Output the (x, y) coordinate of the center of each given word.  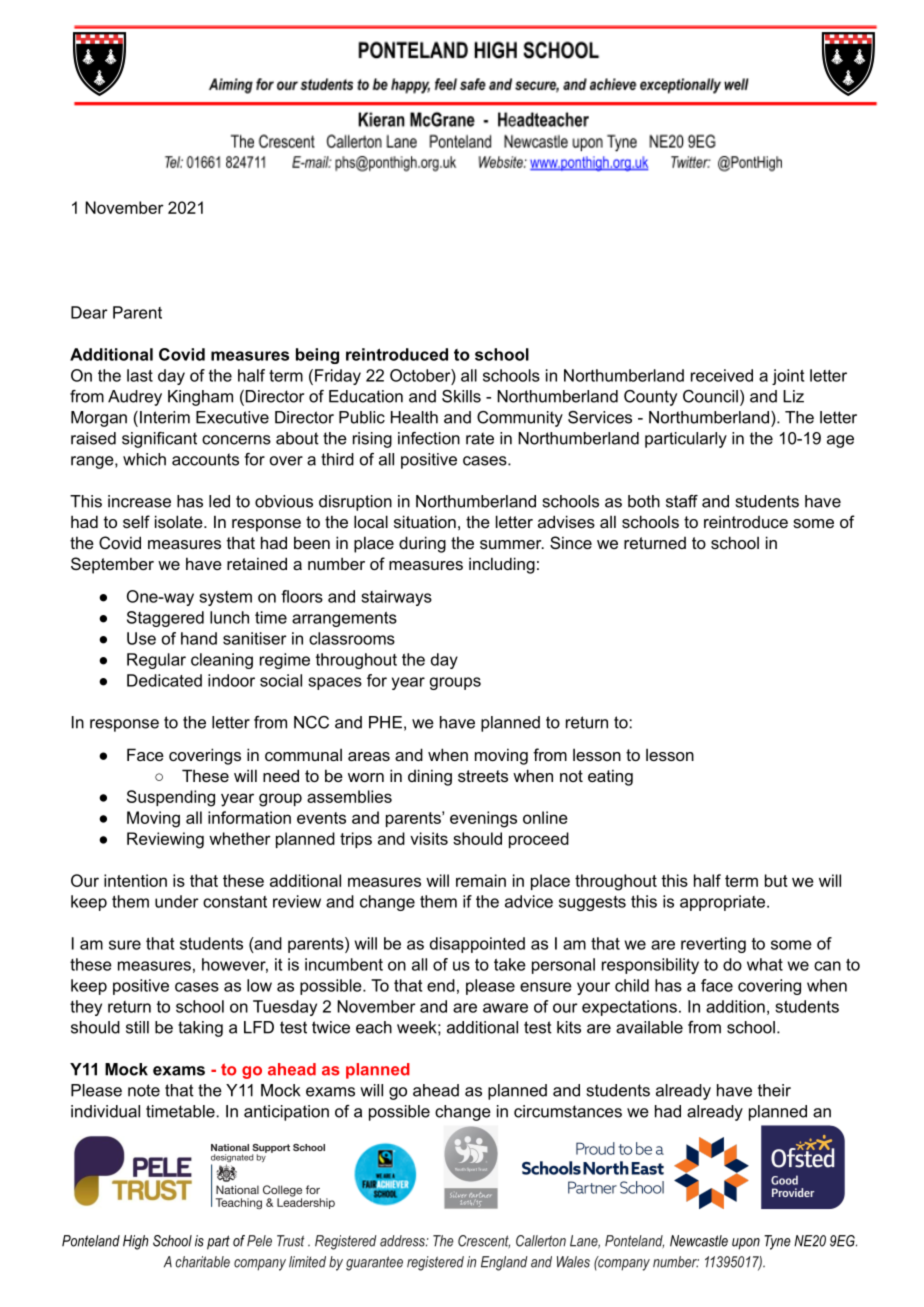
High (135, 1242)
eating (610, 777)
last (140, 375)
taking (200, 1029)
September (112, 565)
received (722, 375)
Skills (461, 396)
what (765, 964)
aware (505, 1008)
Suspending (171, 798)
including (502, 565)
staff (682, 501)
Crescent (484, 1242)
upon (746, 1244)
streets (483, 776)
